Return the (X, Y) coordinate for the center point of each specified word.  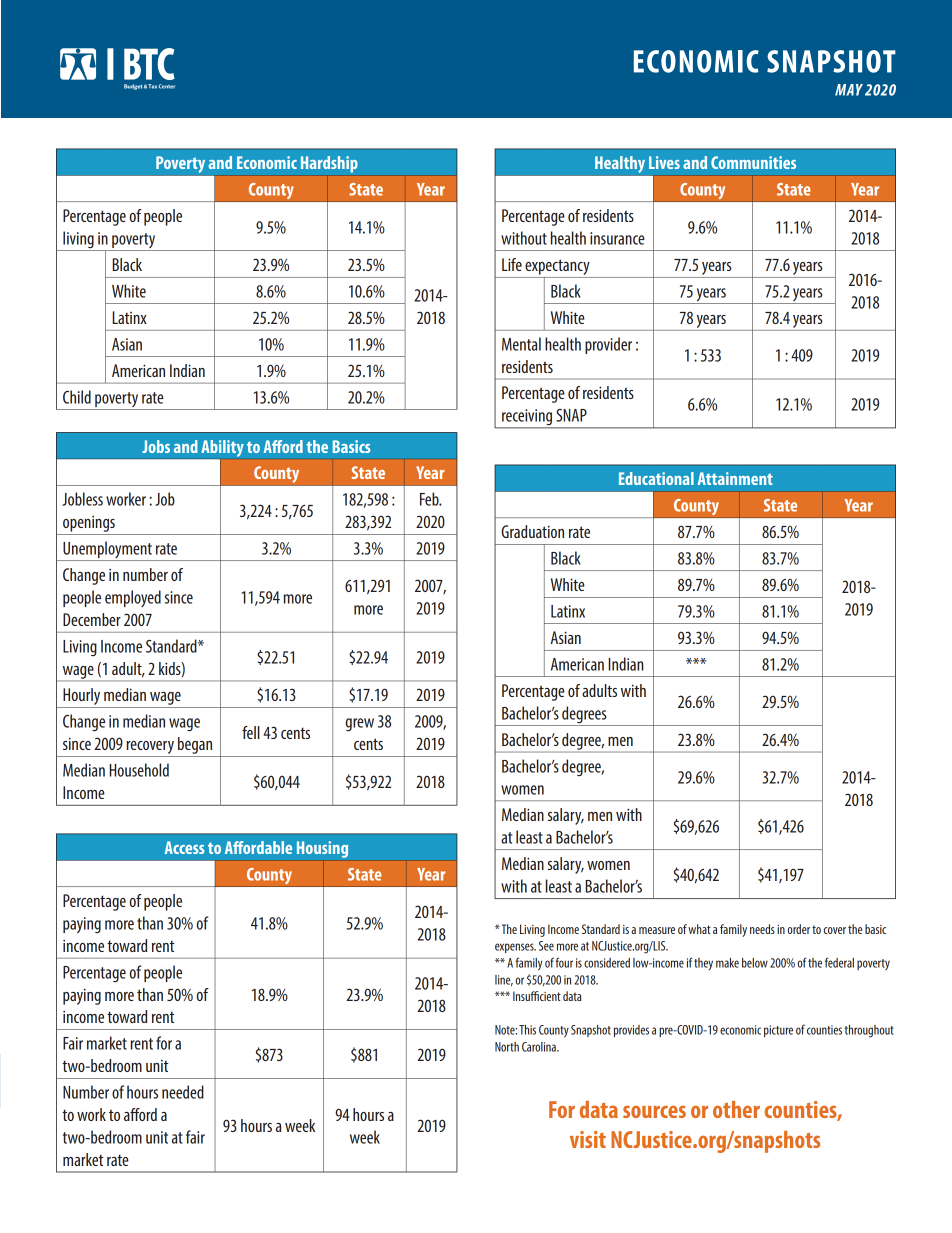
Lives (664, 162)
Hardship (329, 164)
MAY (849, 90)
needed (183, 1092)
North (507, 1047)
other (736, 1109)
